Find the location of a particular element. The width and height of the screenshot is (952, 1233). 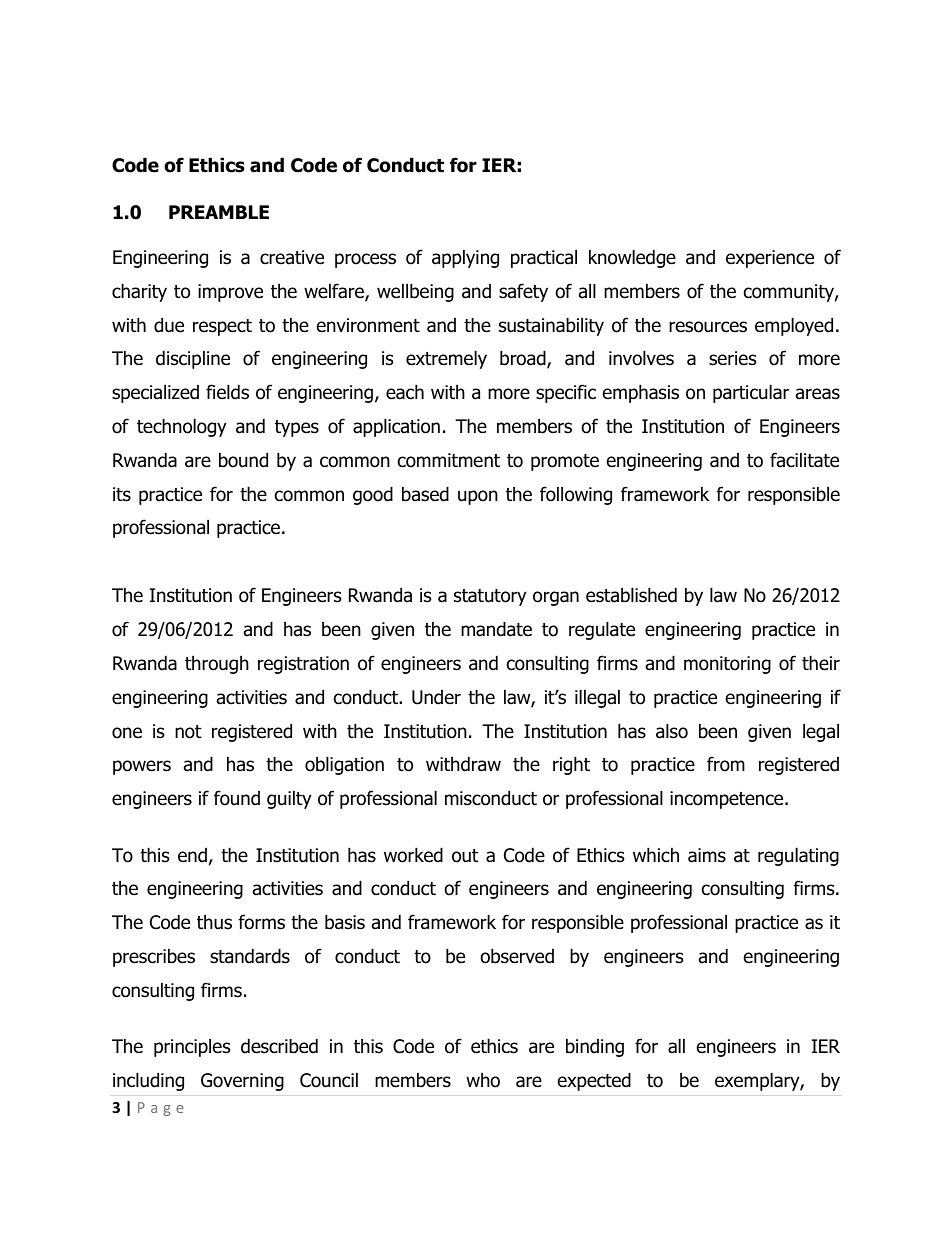

PREAMBLE is located at coordinates (219, 212).
